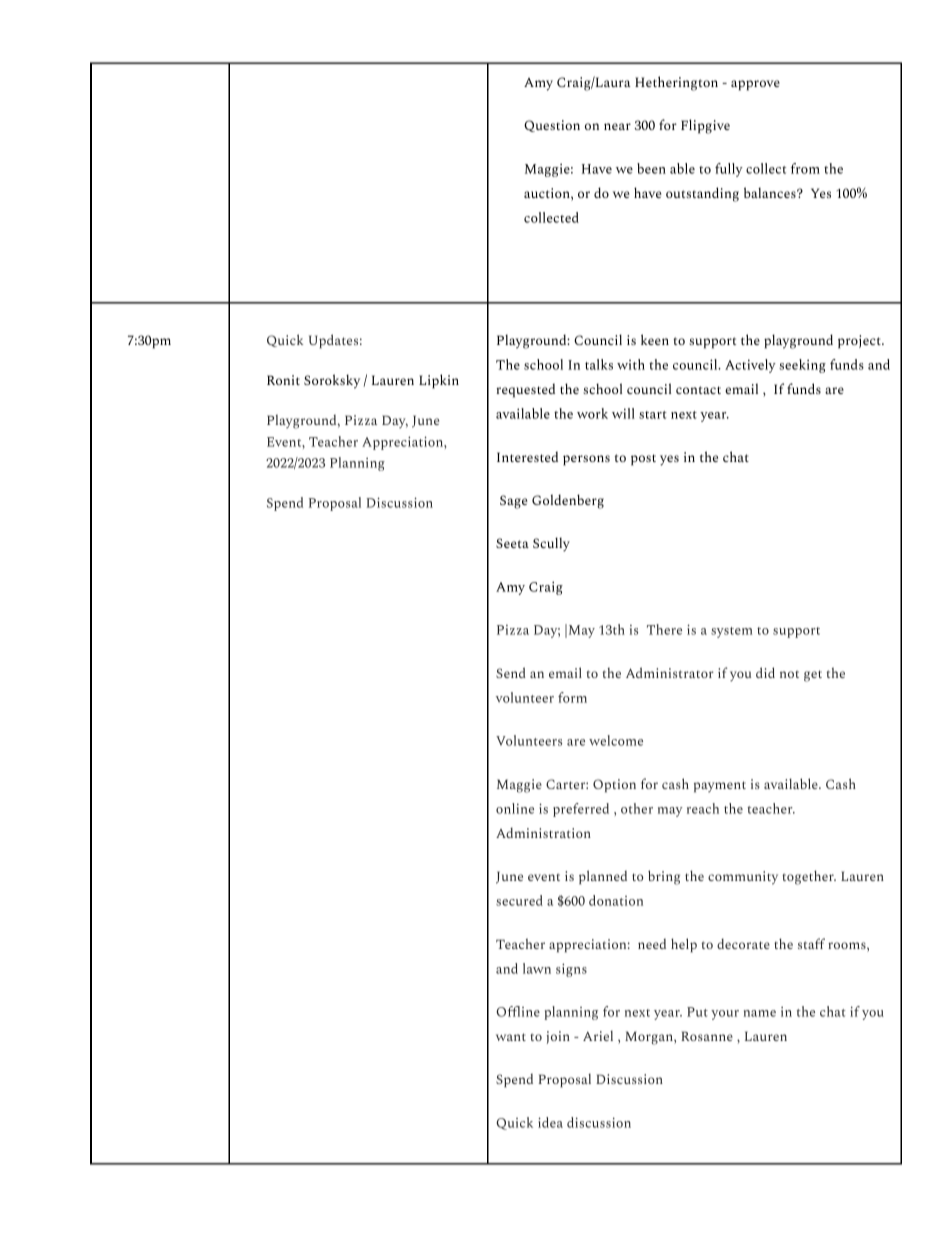 Image resolution: width=952 pixels, height=1233 pixels. I want to click on idea, so click(550, 1122).
